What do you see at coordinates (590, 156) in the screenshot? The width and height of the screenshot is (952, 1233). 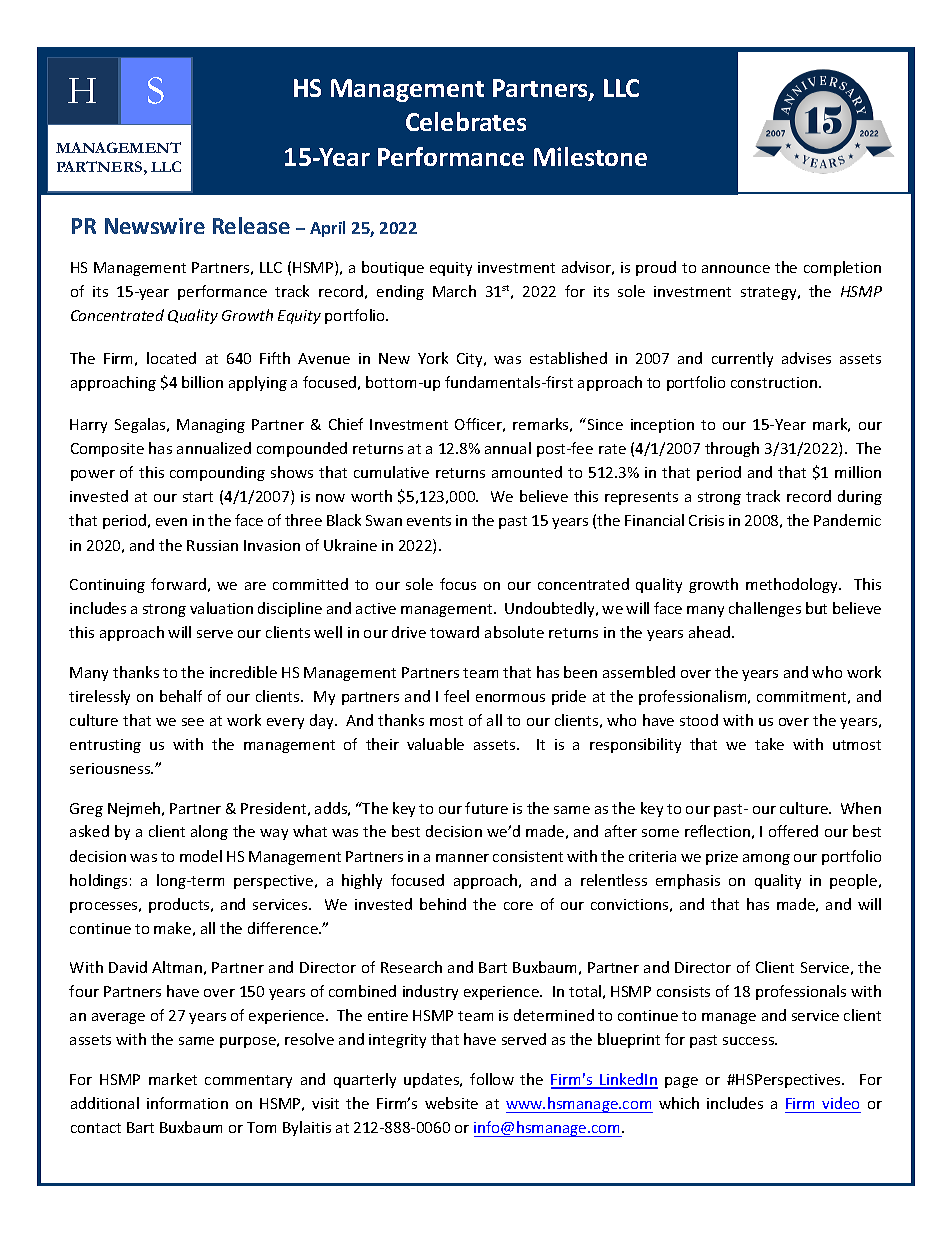 I see `Milestone` at bounding box center [590, 156].
